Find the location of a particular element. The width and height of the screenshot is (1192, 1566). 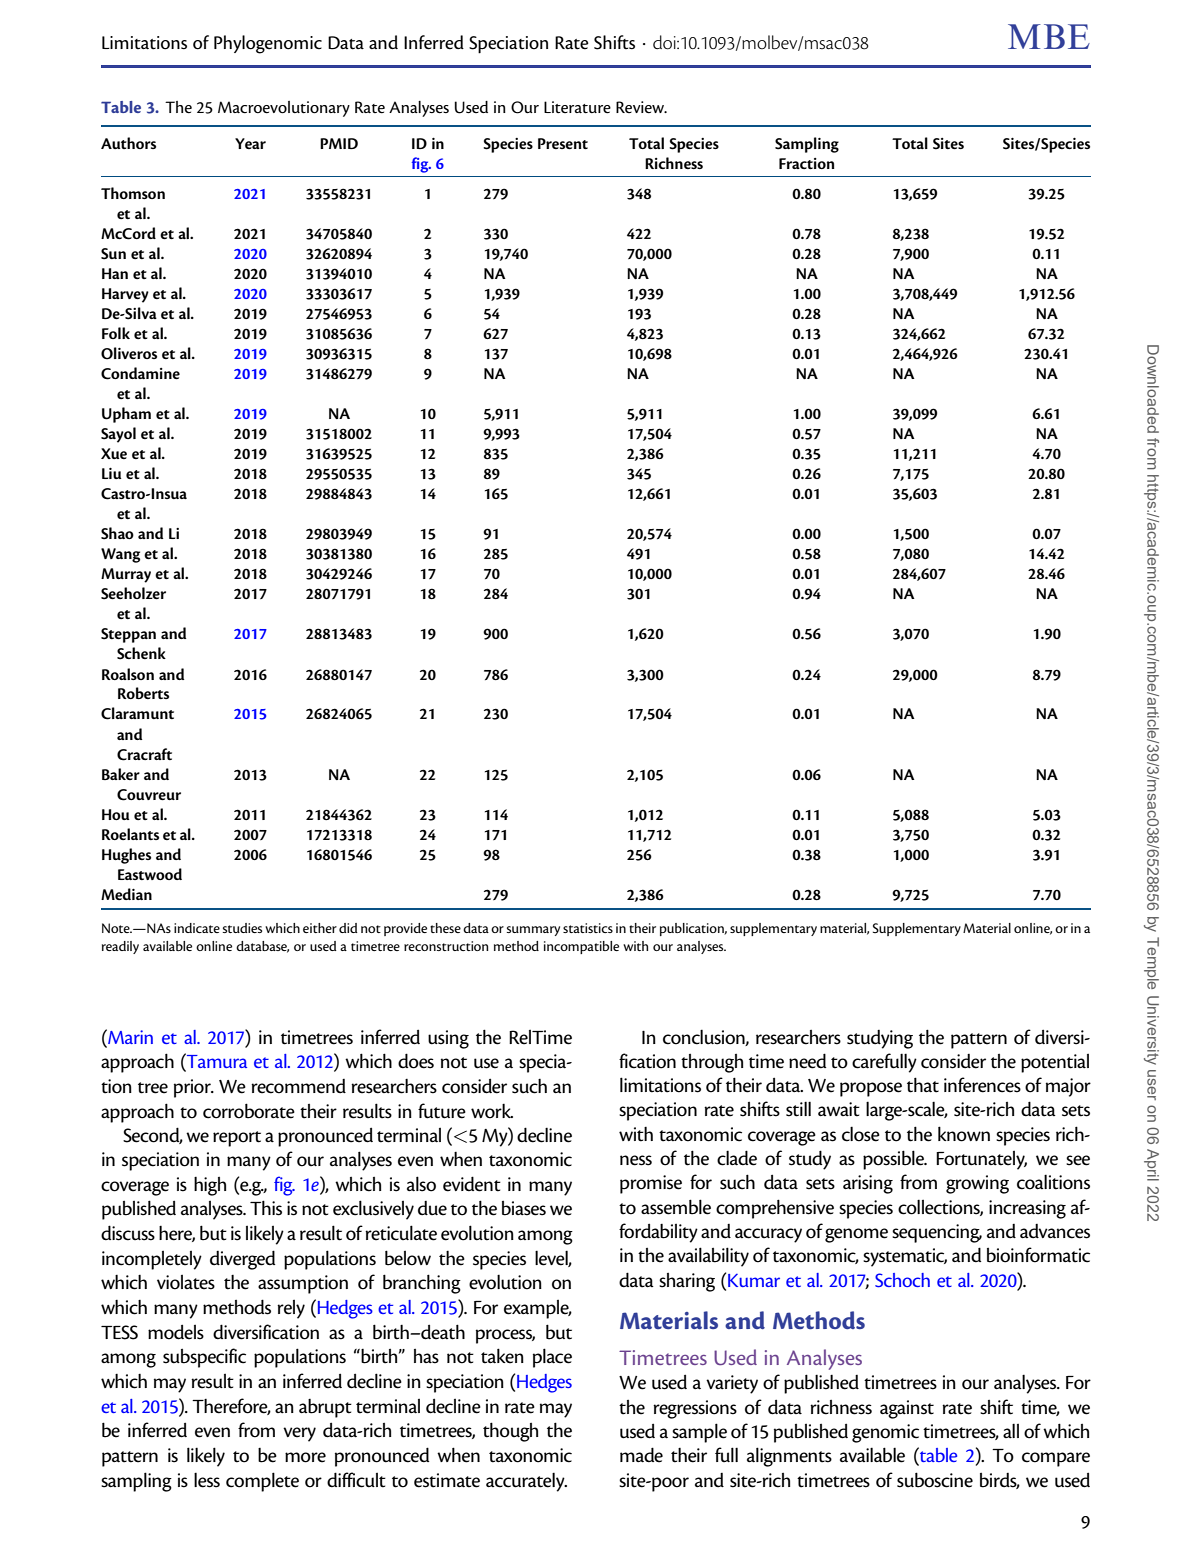

potential is located at coordinates (1055, 1063).
